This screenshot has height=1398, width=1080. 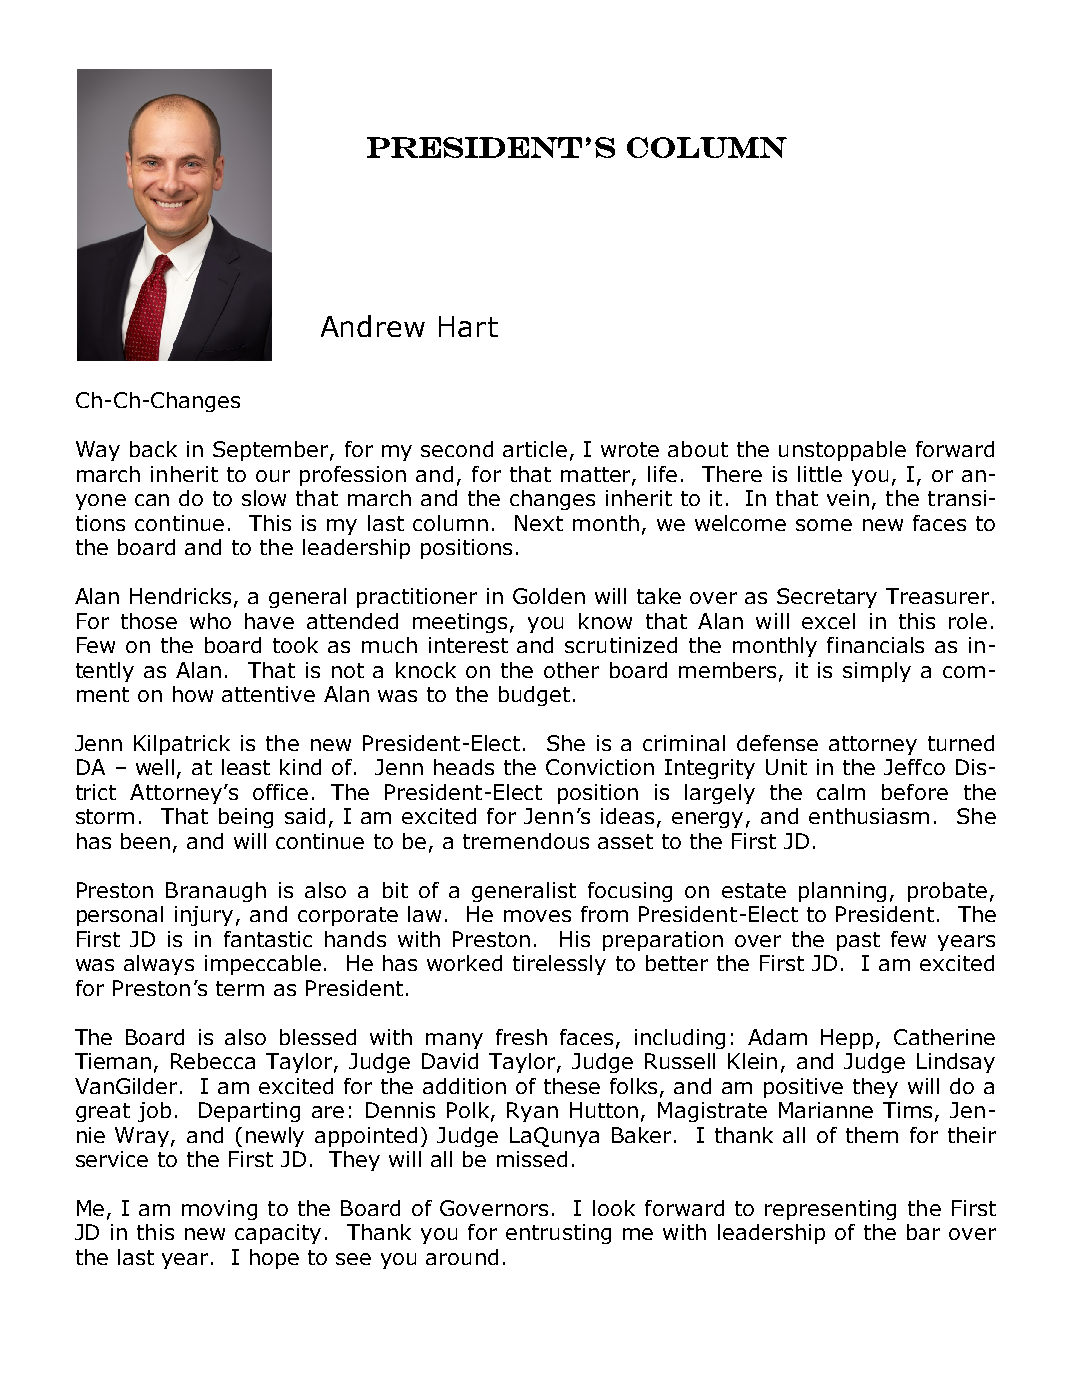 What do you see at coordinates (468, 326) in the screenshot?
I see `Hart` at bounding box center [468, 326].
